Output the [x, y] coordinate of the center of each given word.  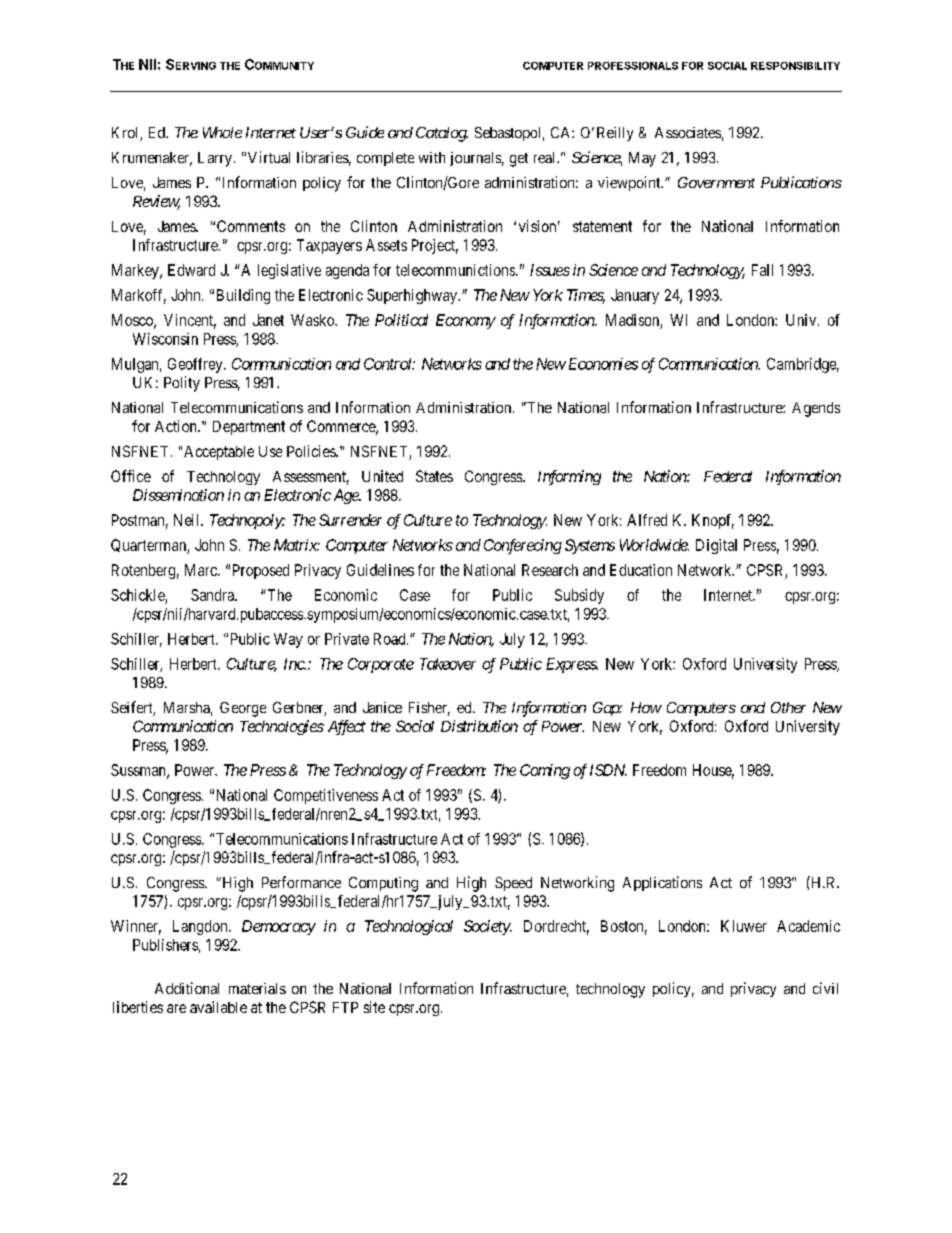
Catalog [442, 134]
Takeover [448, 664]
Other [788, 707]
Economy [466, 321]
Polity [182, 384]
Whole [222, 132]
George [243, 709]
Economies [603, 364]
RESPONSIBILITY [795, 66]
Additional [187, 988]
